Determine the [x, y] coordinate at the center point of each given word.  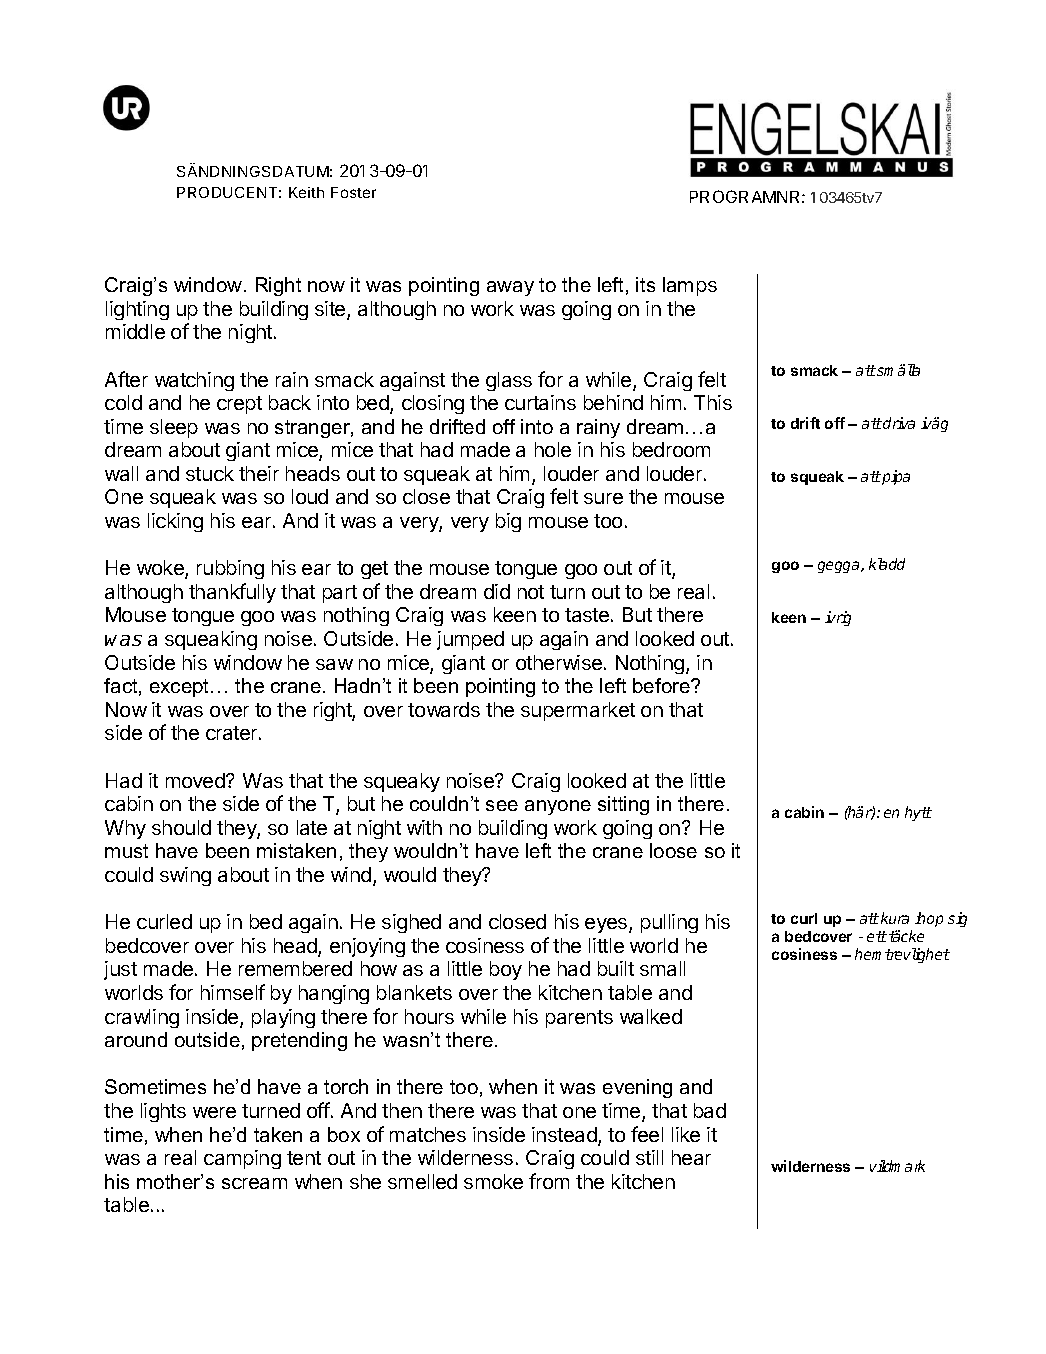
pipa [895, 477]
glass [509, 381]
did [497, 591]
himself [233, 992]
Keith [306, 192]
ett [877, 936]
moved [196, 780]
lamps [690, 286]
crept [239, 405]
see [502, 805]
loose [673, 850]
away [510, 288]
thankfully [232, 593]
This [713, 402]
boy [506, 970]
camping [242, 1159]
